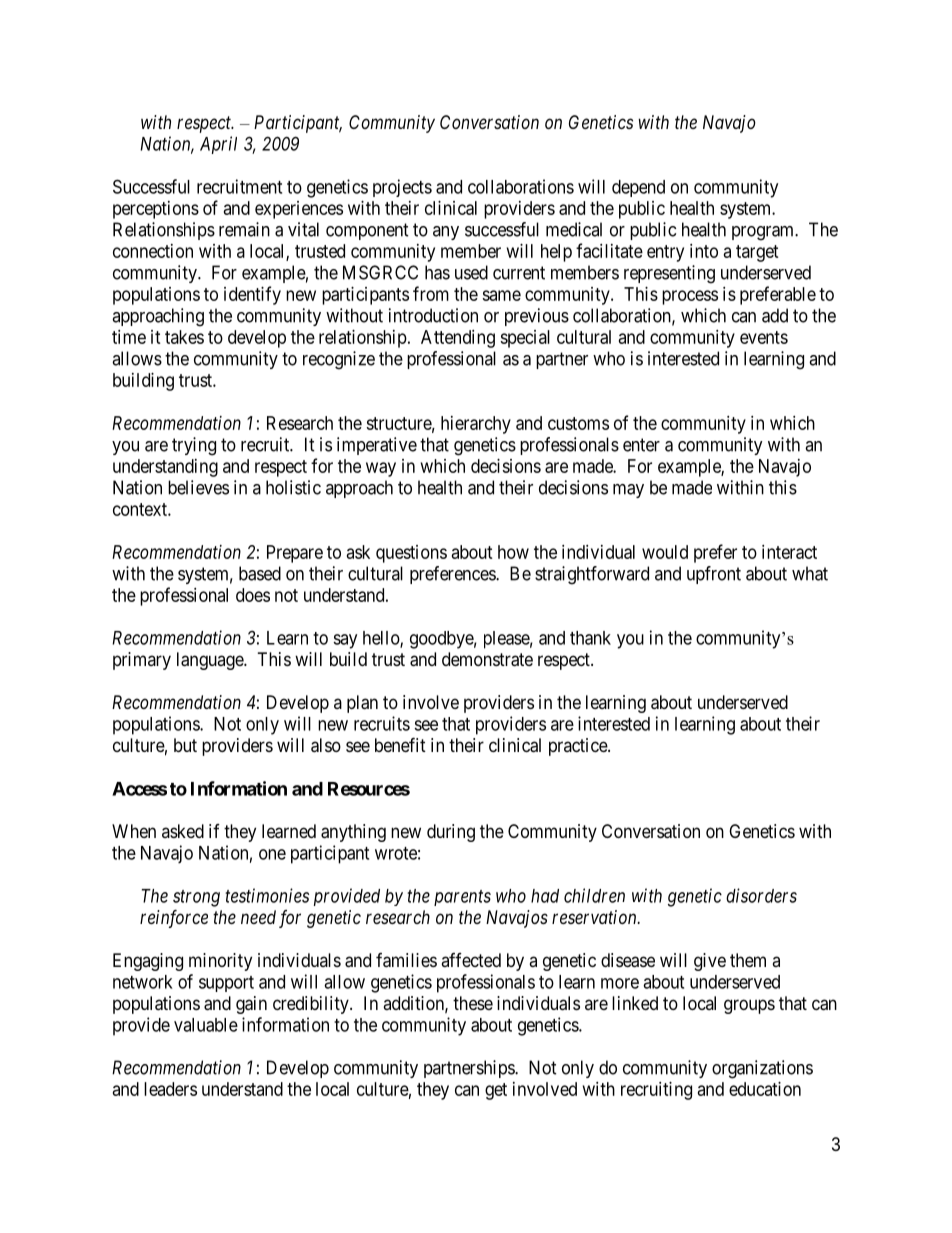 The width and height of the screenshot is (952, 1233). Describe the element at coordinates (402, 188) in the screenshot. I see `projects` at that location.
